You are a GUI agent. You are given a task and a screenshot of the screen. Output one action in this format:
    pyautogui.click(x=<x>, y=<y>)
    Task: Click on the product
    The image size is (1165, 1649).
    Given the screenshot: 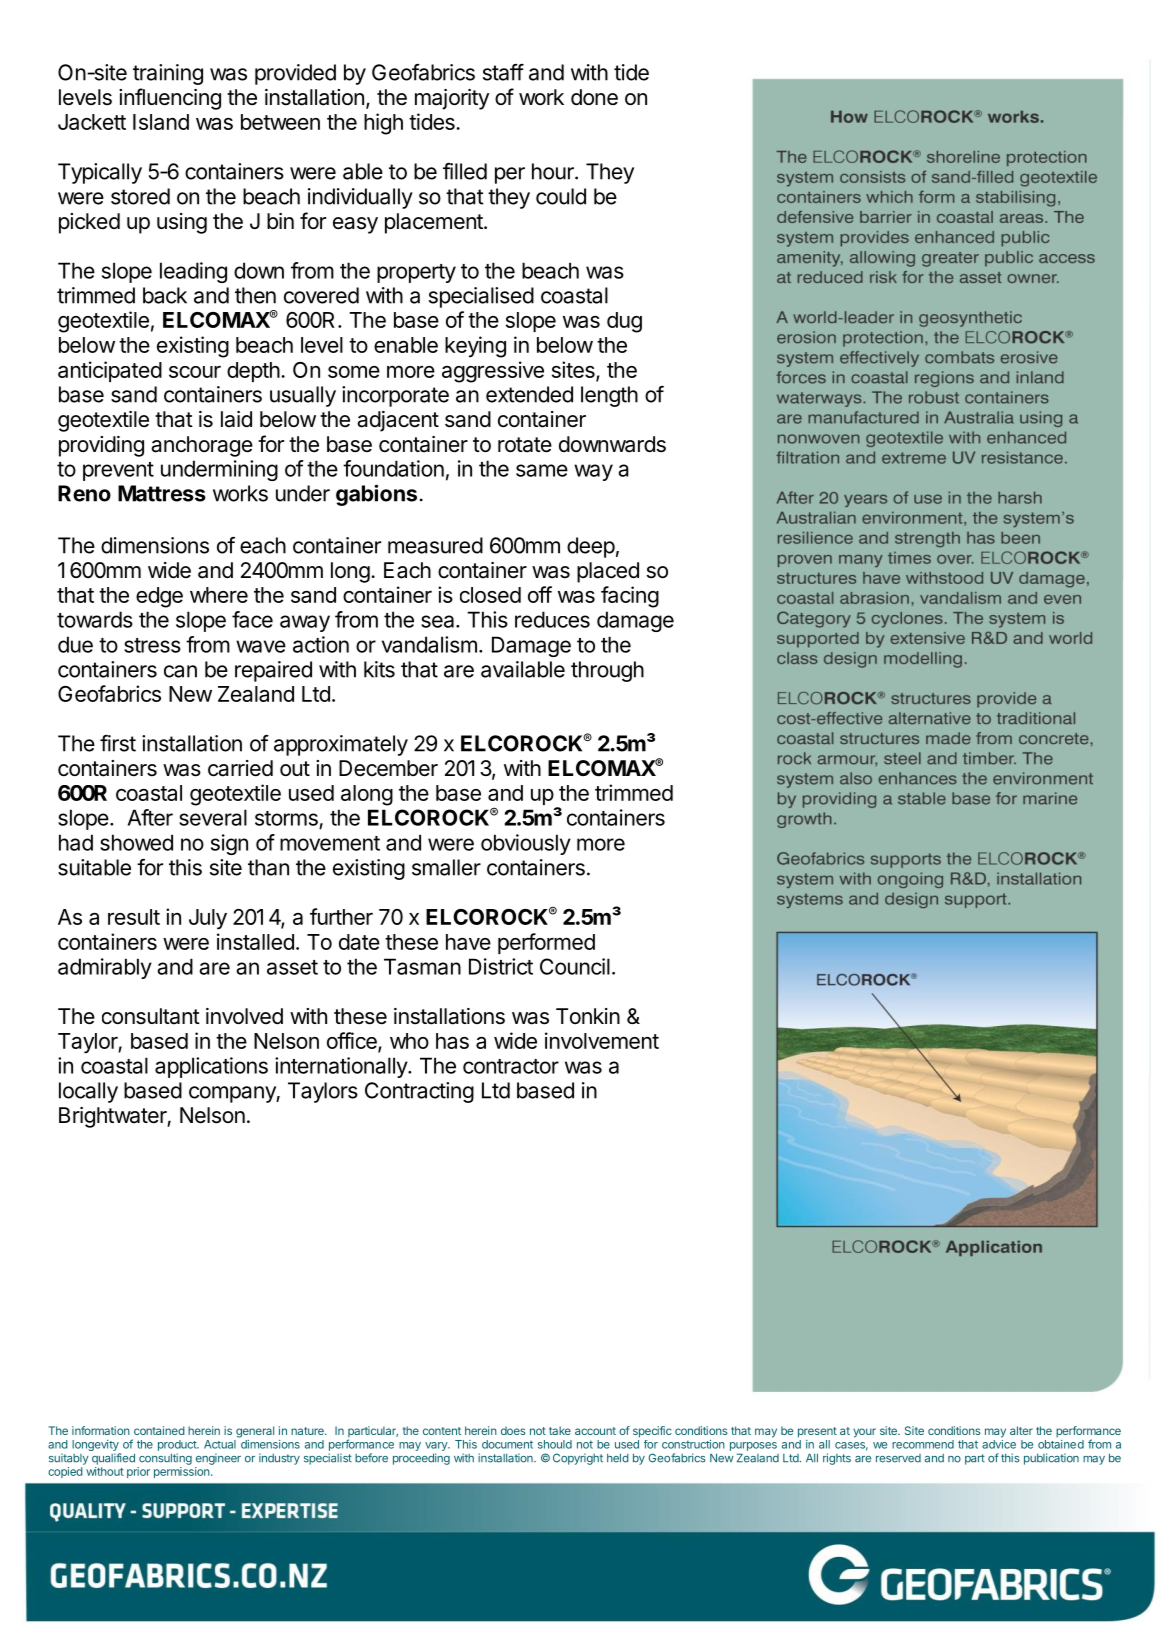 What is the action you would take?
    pyautogui.click(x=178, y=1445)
